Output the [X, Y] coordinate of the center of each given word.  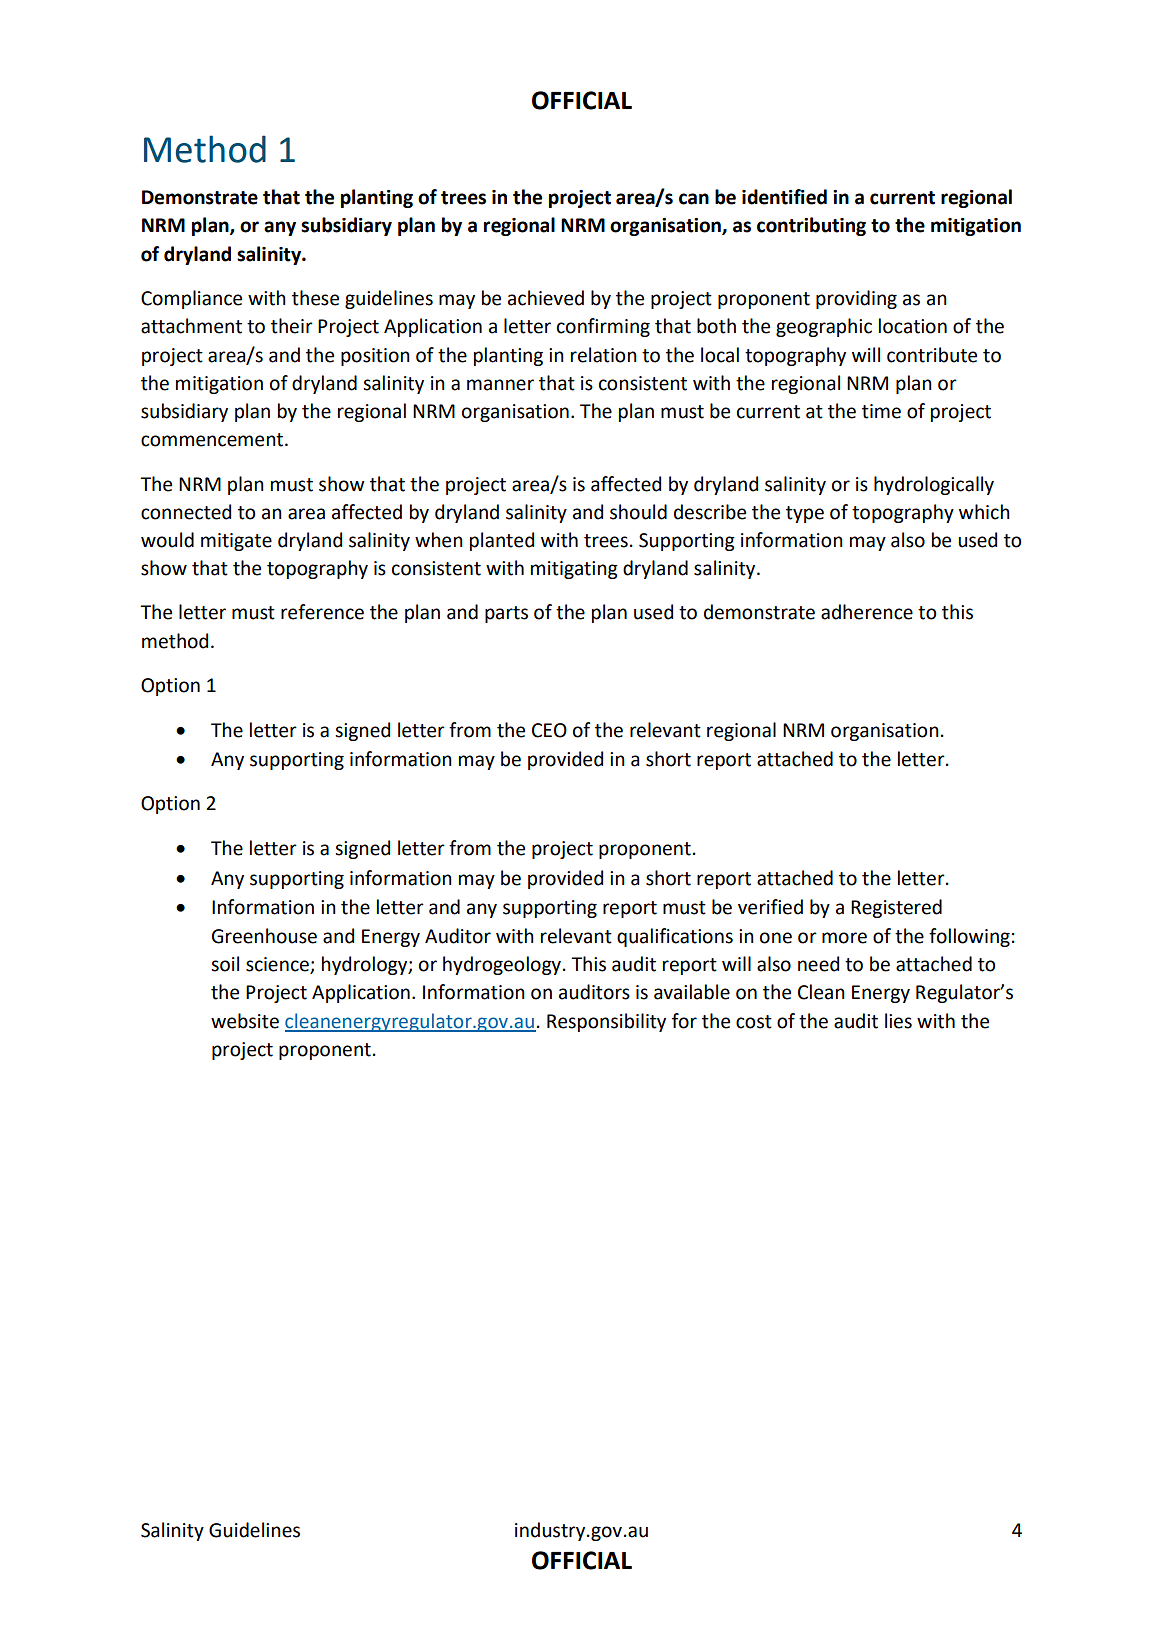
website [245, 1021]
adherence [867, 612]
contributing [811, 226]
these [315, 298]
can [694, 199]
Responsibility [606, 1022]
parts [506, 614]
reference [322, 612]
